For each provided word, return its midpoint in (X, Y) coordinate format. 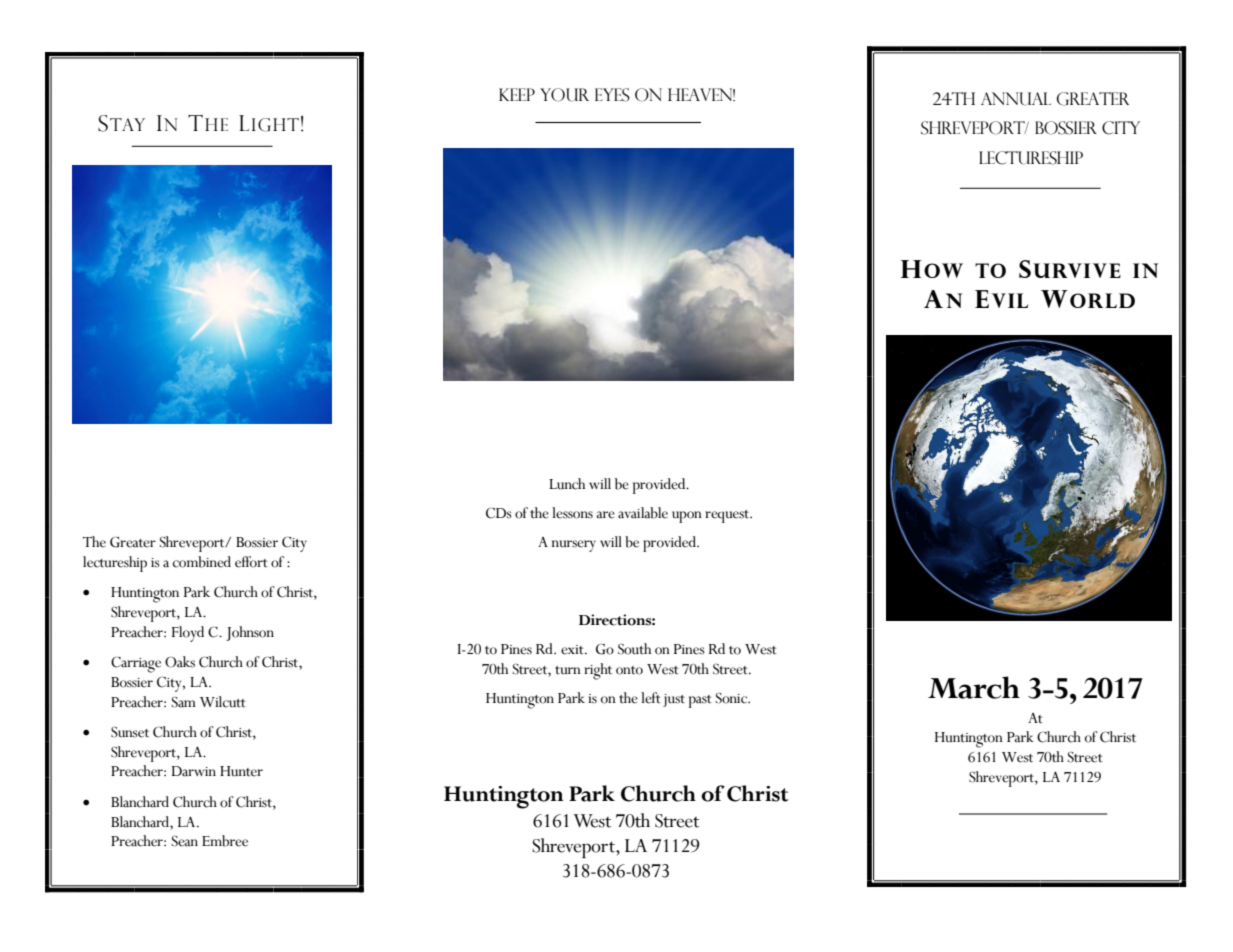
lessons (572, 513)
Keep (517, 94)
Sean (185, 841)
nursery (574, 546)
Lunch (567, 484)
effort (251, 562)
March (974, 687)
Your (564, 95)
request (728, 516)
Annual (1016, 99)
